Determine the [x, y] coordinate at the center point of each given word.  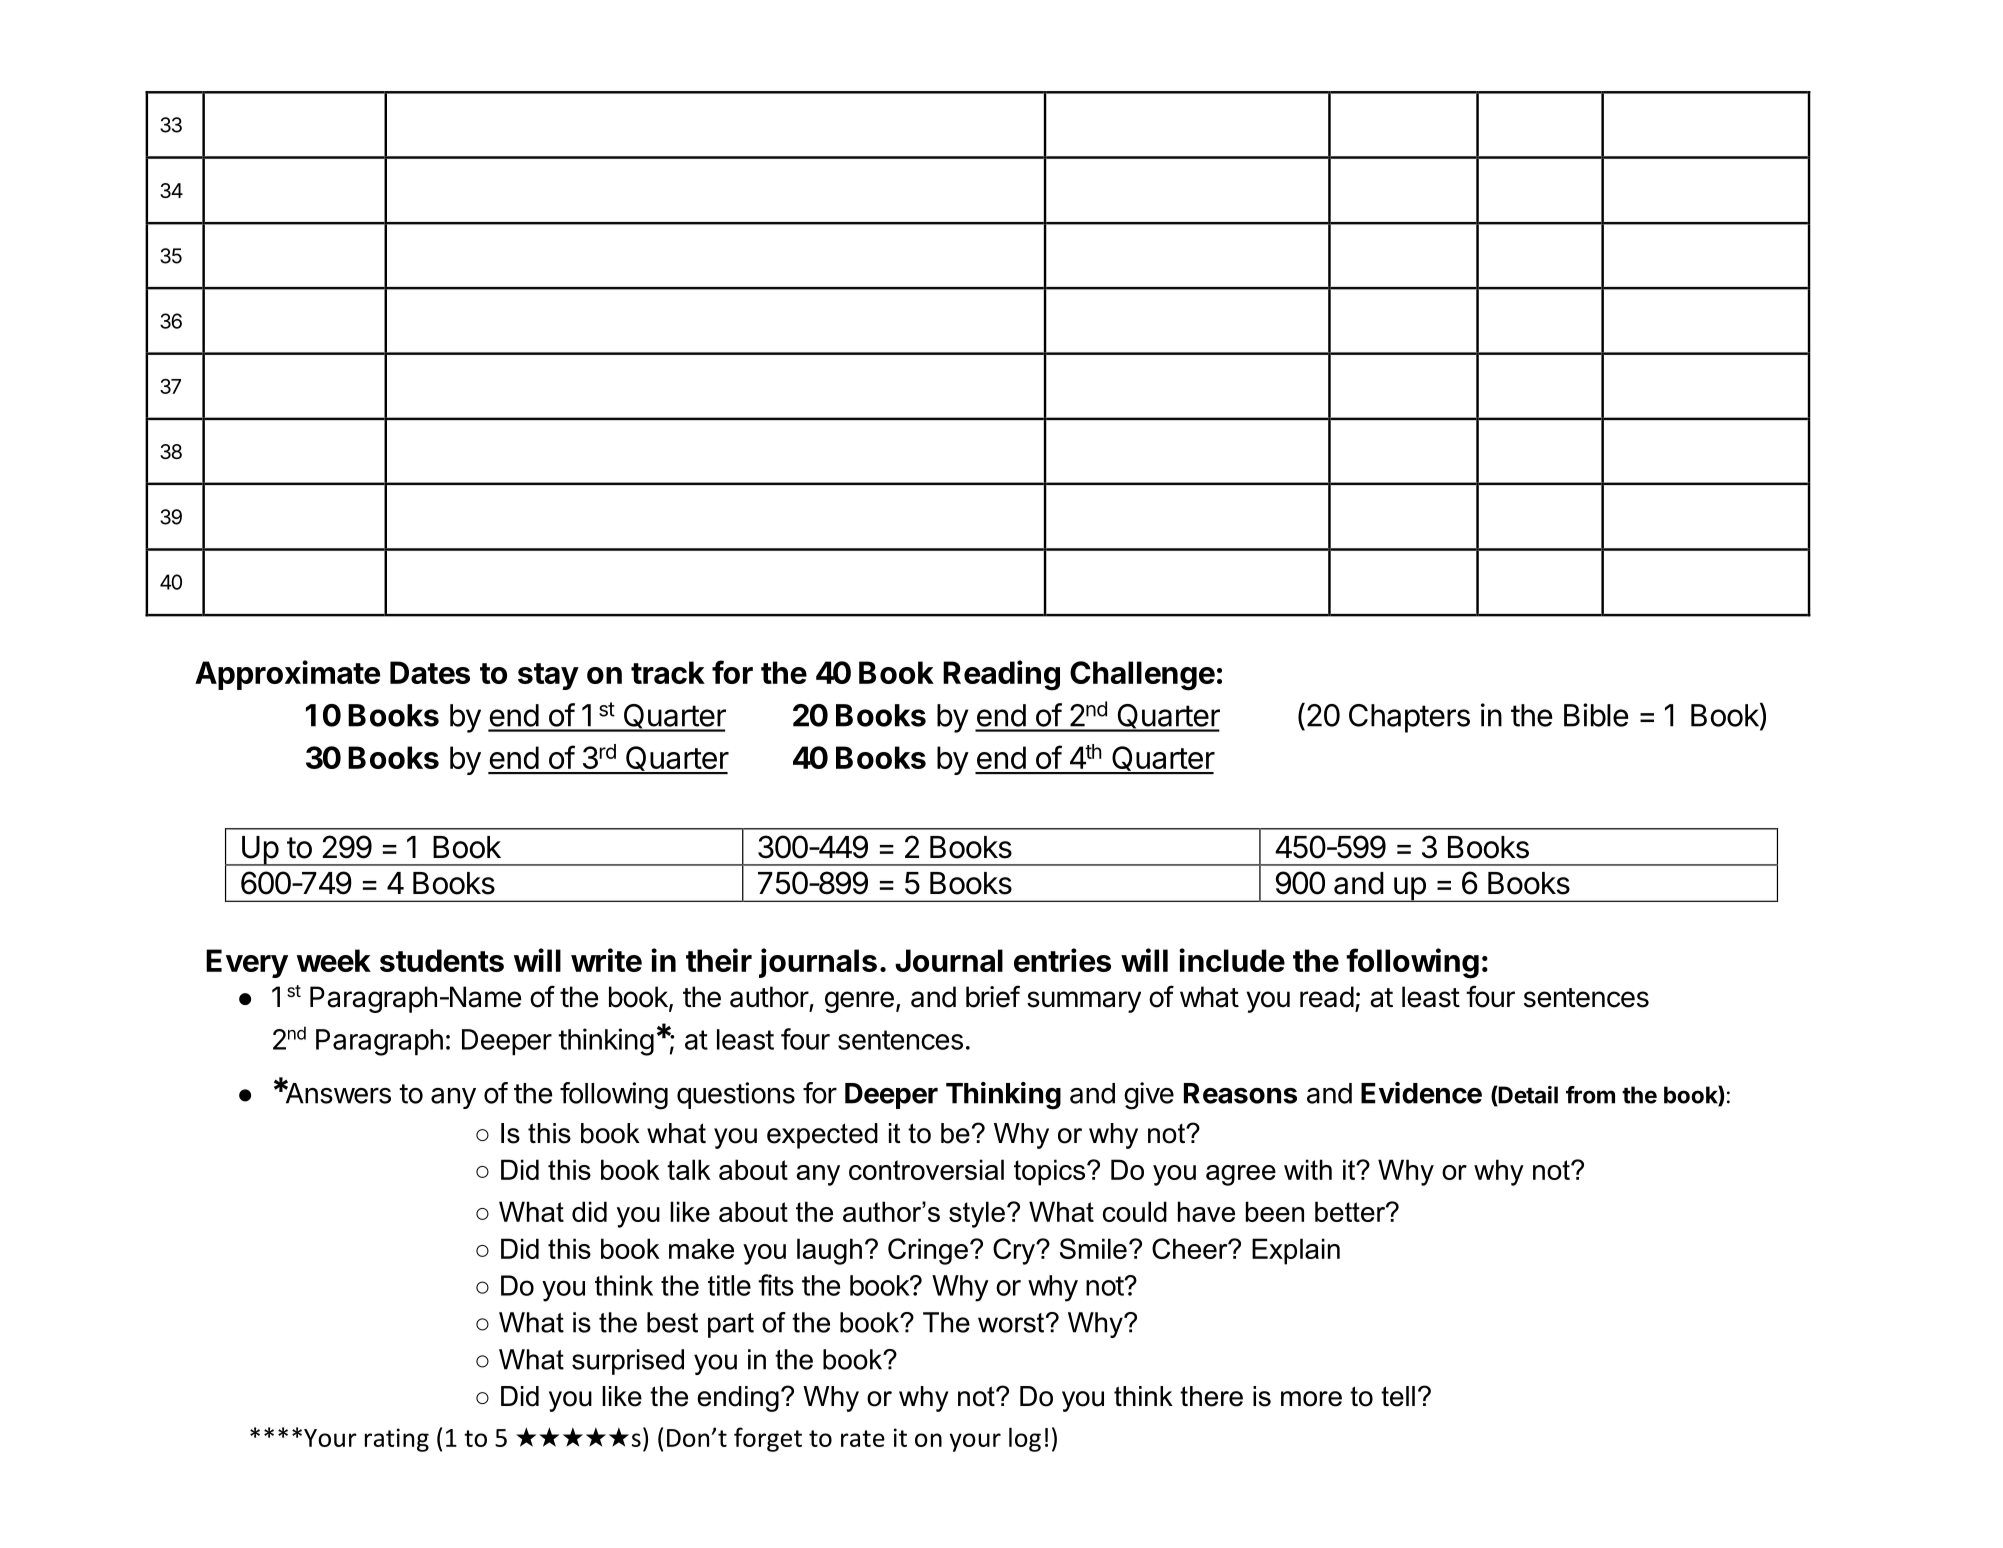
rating [397, 1440]
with [1308, 1169]
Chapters [1409, 718]
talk [689, 1169]
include [1232, 960]
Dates [430, 672]
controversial [926, 1169]
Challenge [1142, 676]
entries [1062, 960]
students [442, 960]
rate [863, 1438]
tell [1398, 1396]
